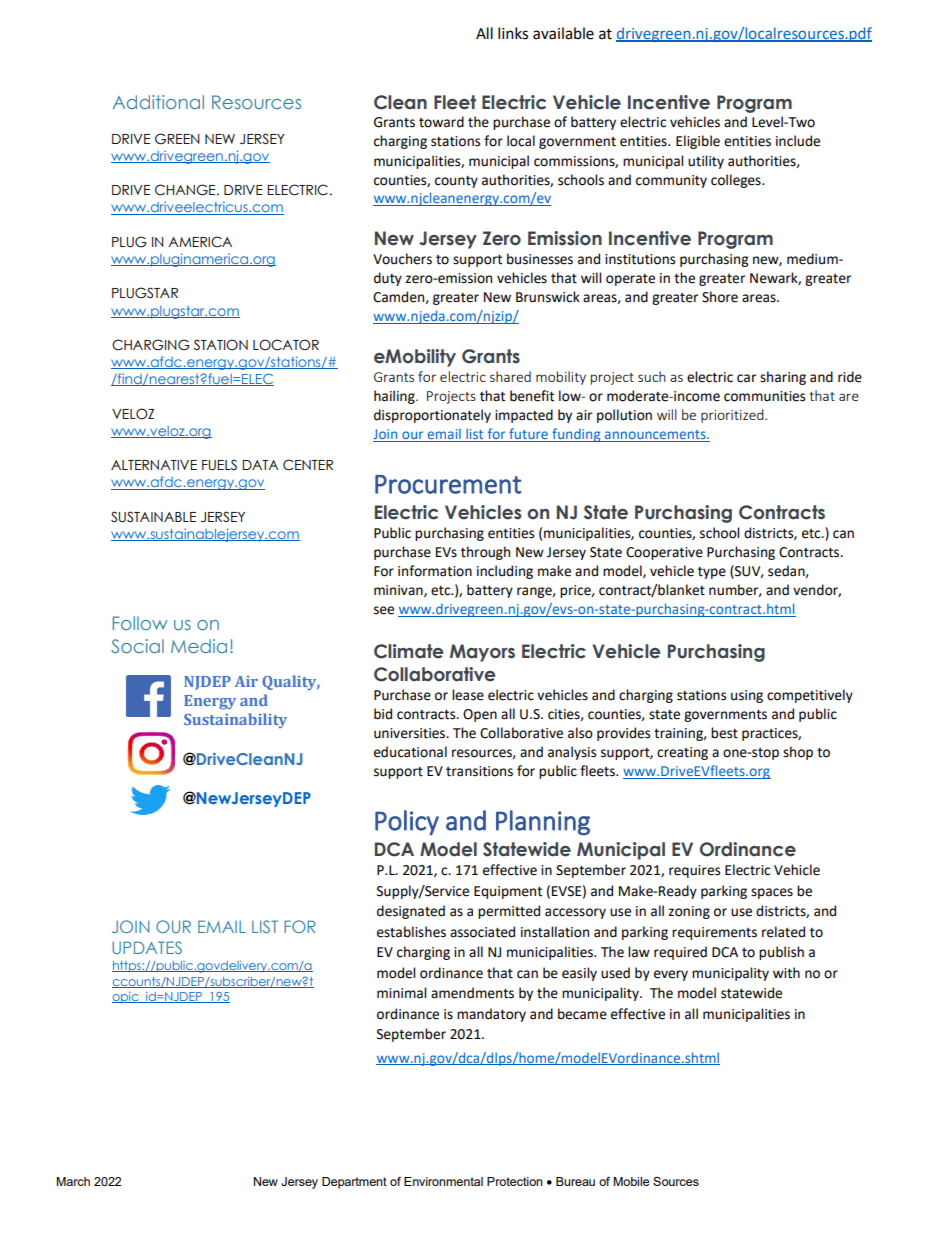 This screenshot has width=952, height=1233. Describe the element at coordinates (513, 33) in the screenshot. I see `links` at that location.
